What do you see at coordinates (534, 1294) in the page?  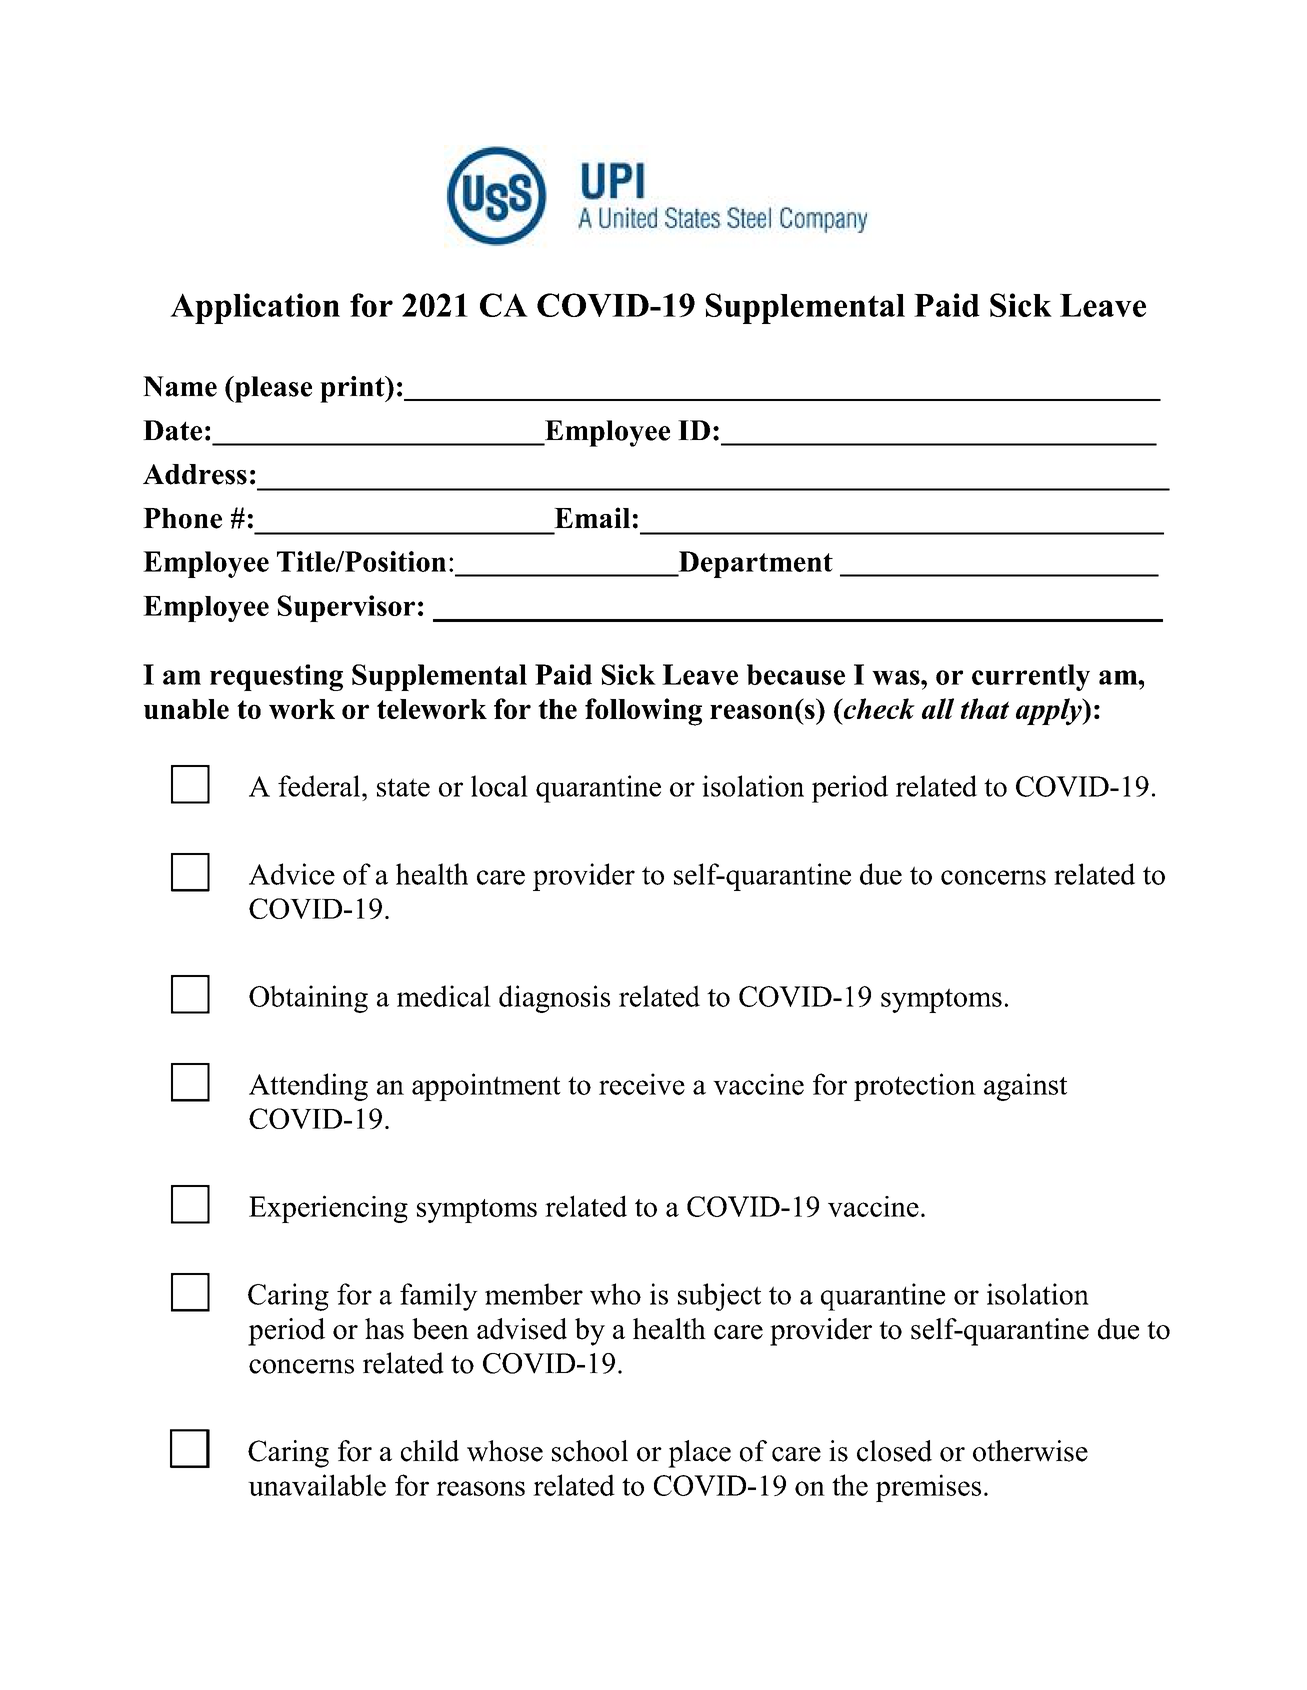 I see `member` at bounding box center [534, 1294].
